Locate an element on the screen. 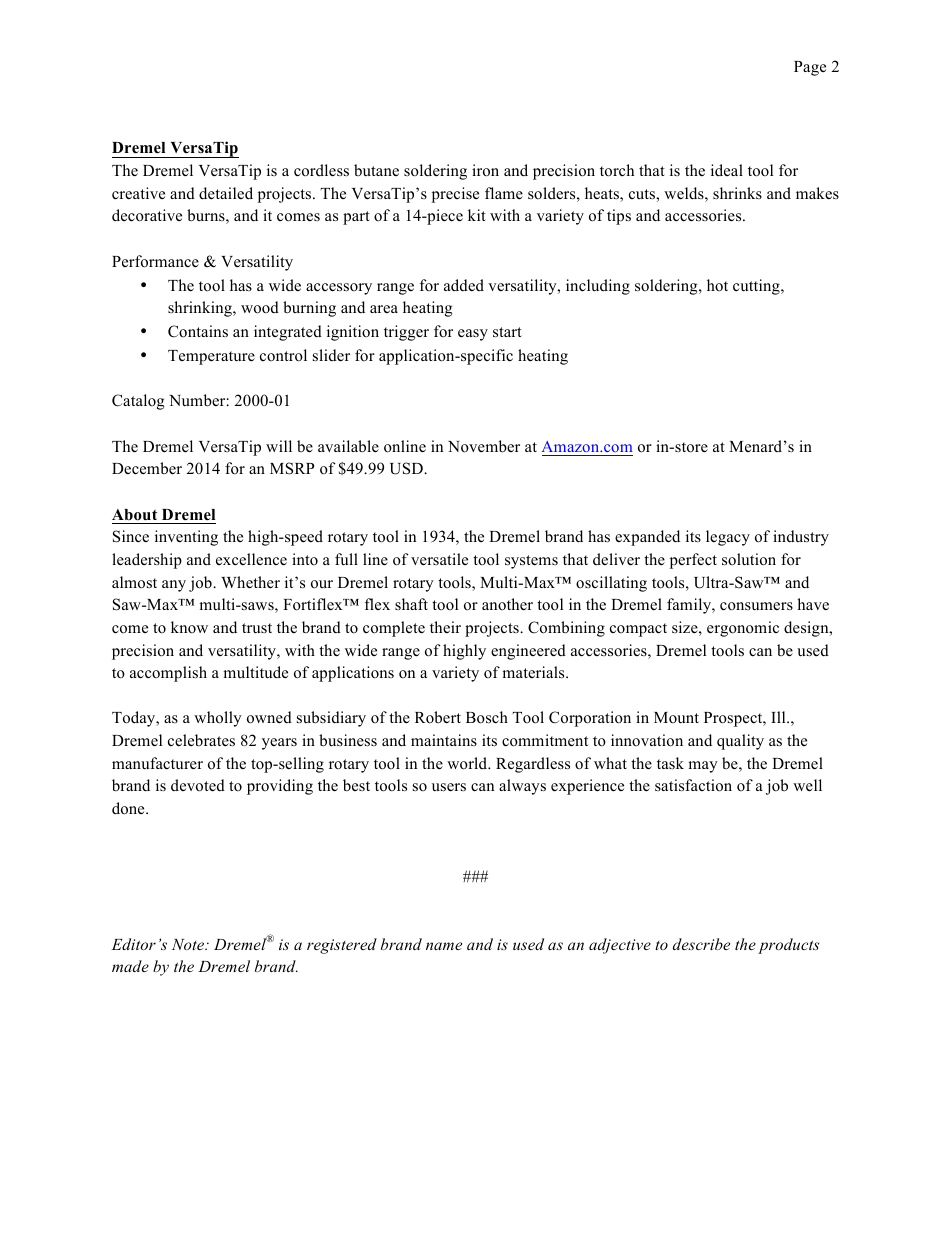 Image resolution: width=952 pixels, height=1233 pixels. iron is located at coordinates (485, 170).
